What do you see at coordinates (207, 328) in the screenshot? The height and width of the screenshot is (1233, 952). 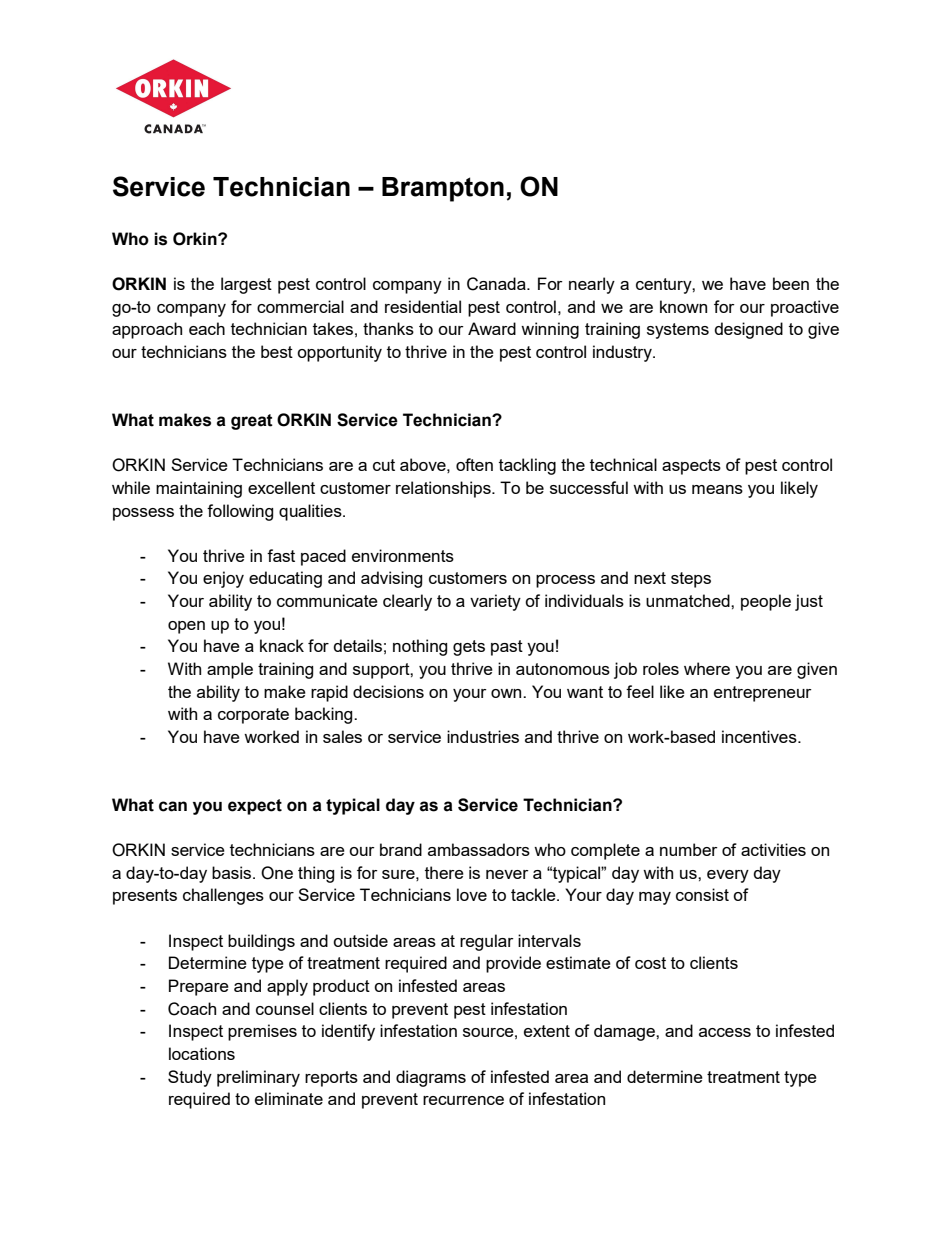 I see `each` at bounding box center [207, 328].
